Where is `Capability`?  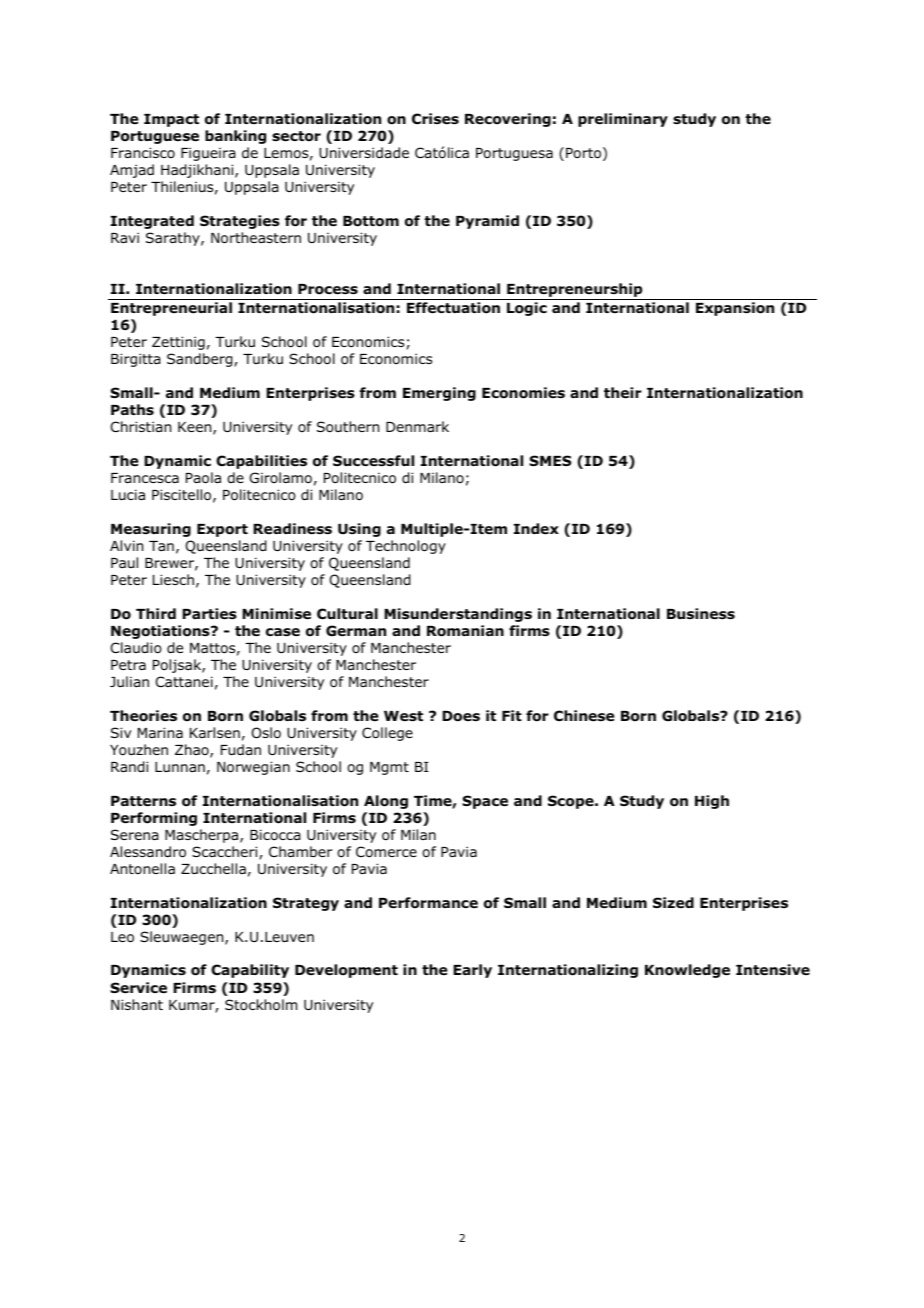 Capability is located at coordinates (250, 971).
